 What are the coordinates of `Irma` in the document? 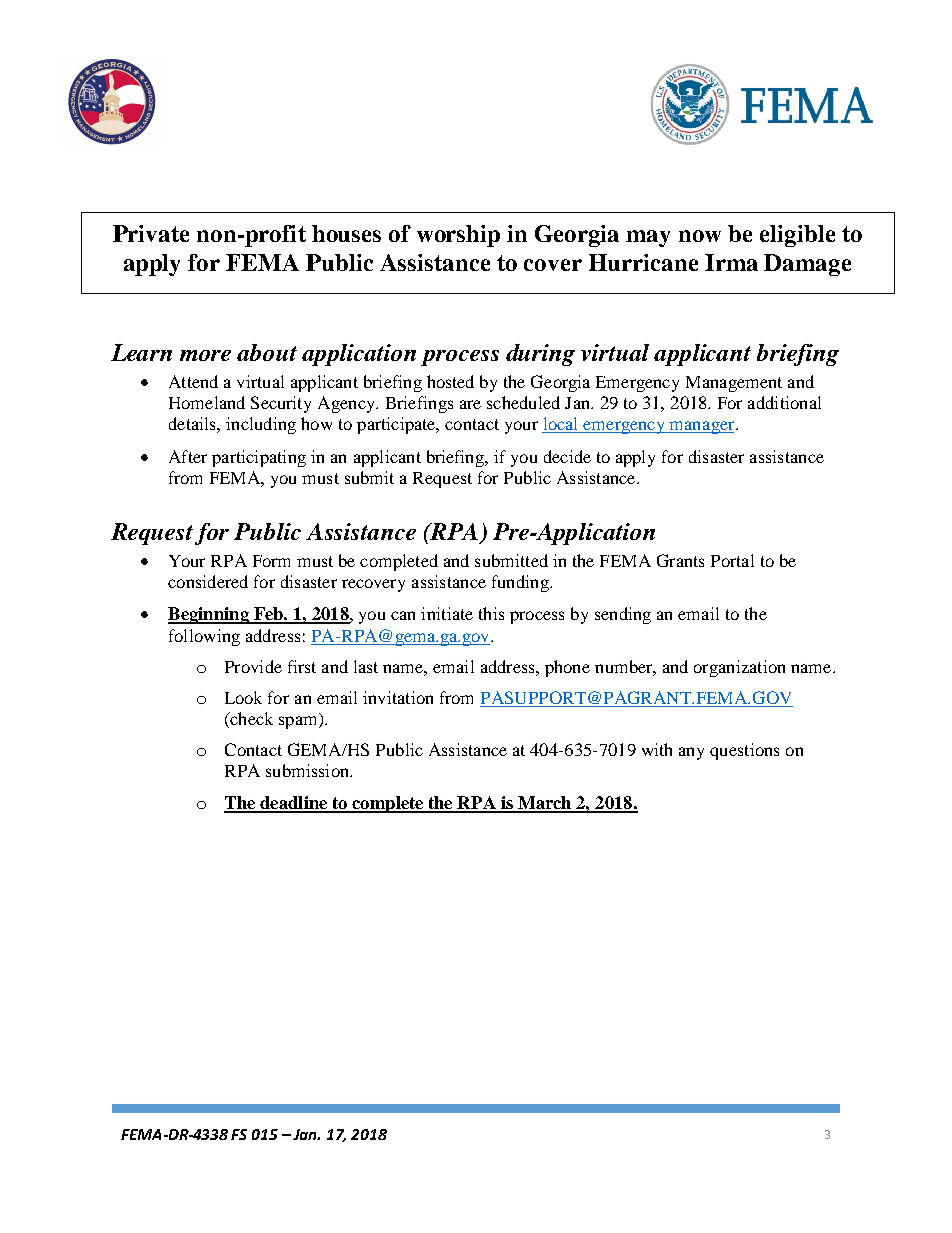 It's located at (731, 262).
